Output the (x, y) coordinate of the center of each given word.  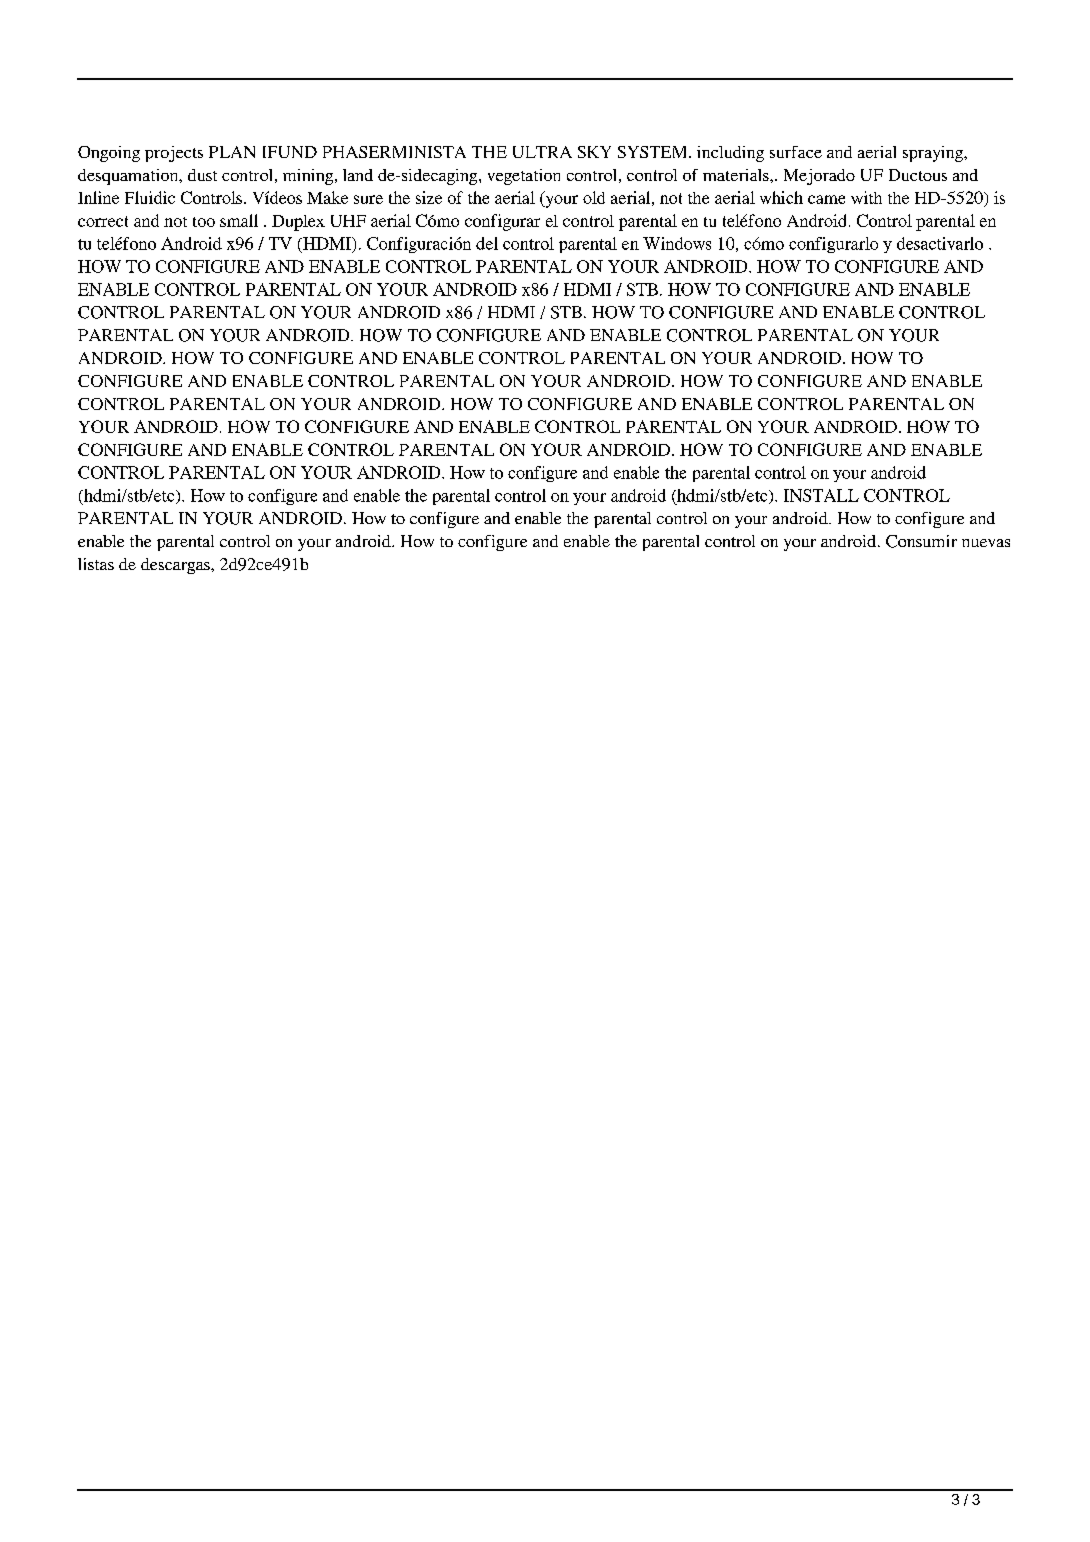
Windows (677, 243)
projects (174, 154)
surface (796, 152)
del (487, 243)
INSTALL (821, 495)
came (826, 199)
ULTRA (542, 152)
